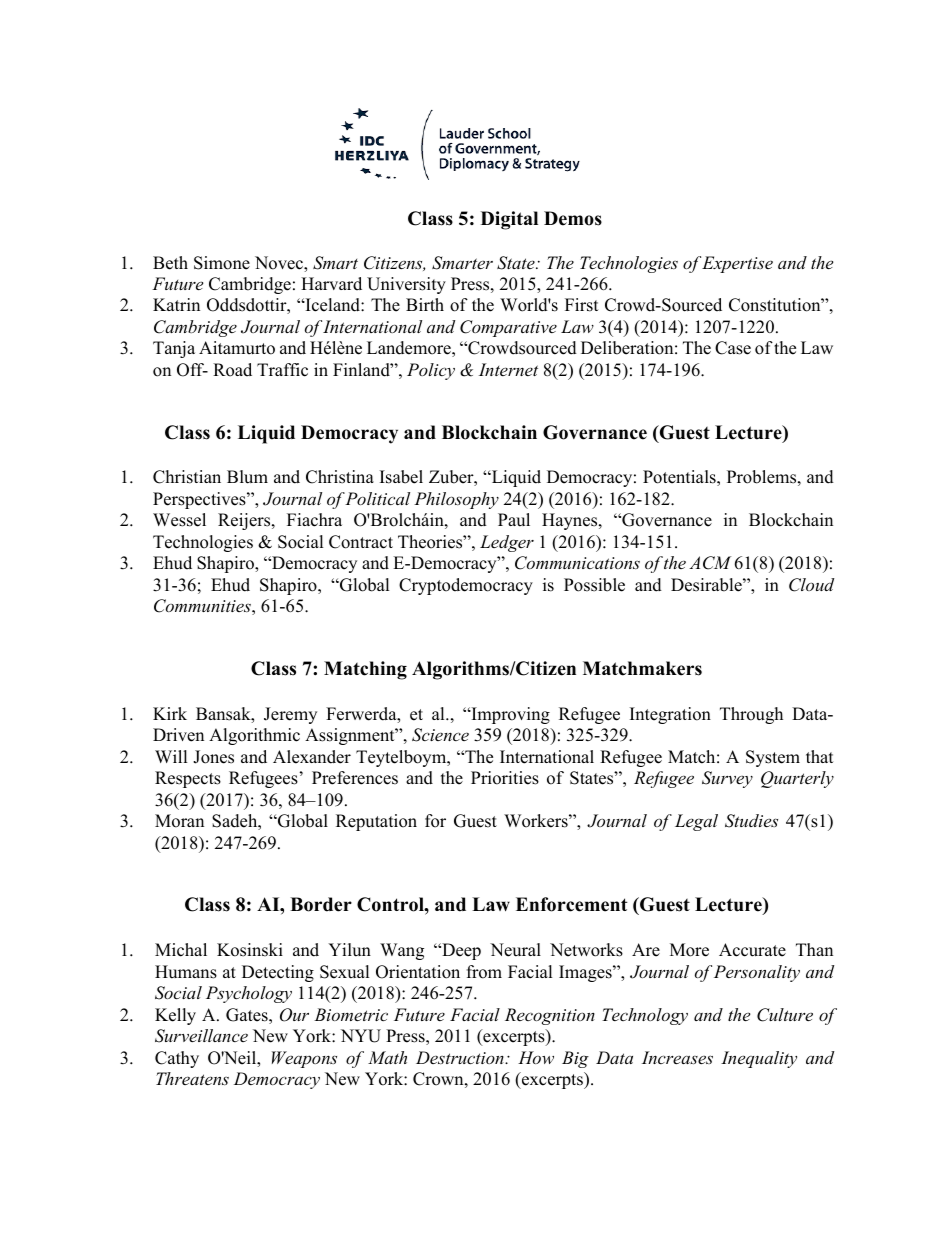  Describe the element at coordinates (222, 263) in the image. I see `Simone` at that location.
